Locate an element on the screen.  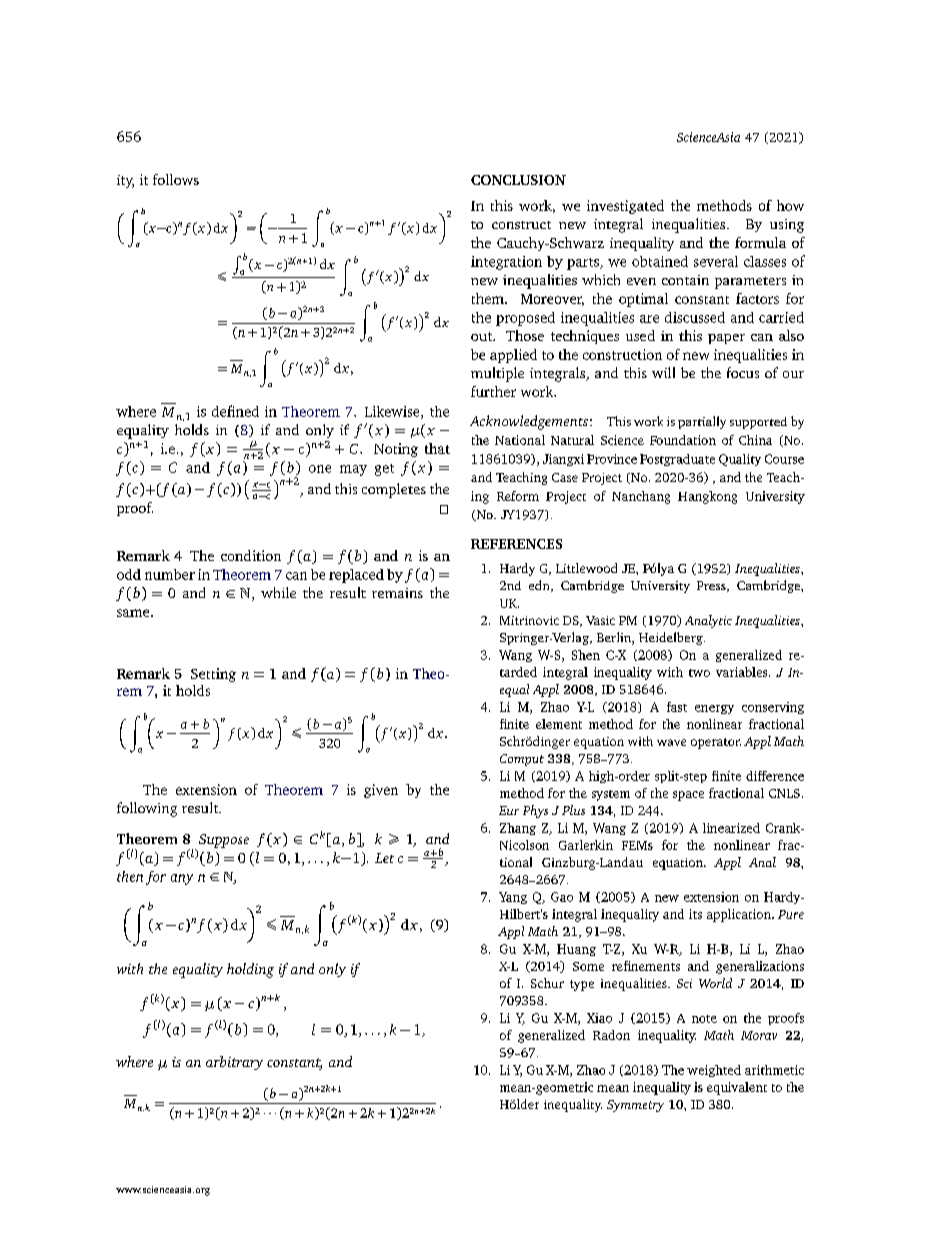
that is located at coordinates (437, 448).
